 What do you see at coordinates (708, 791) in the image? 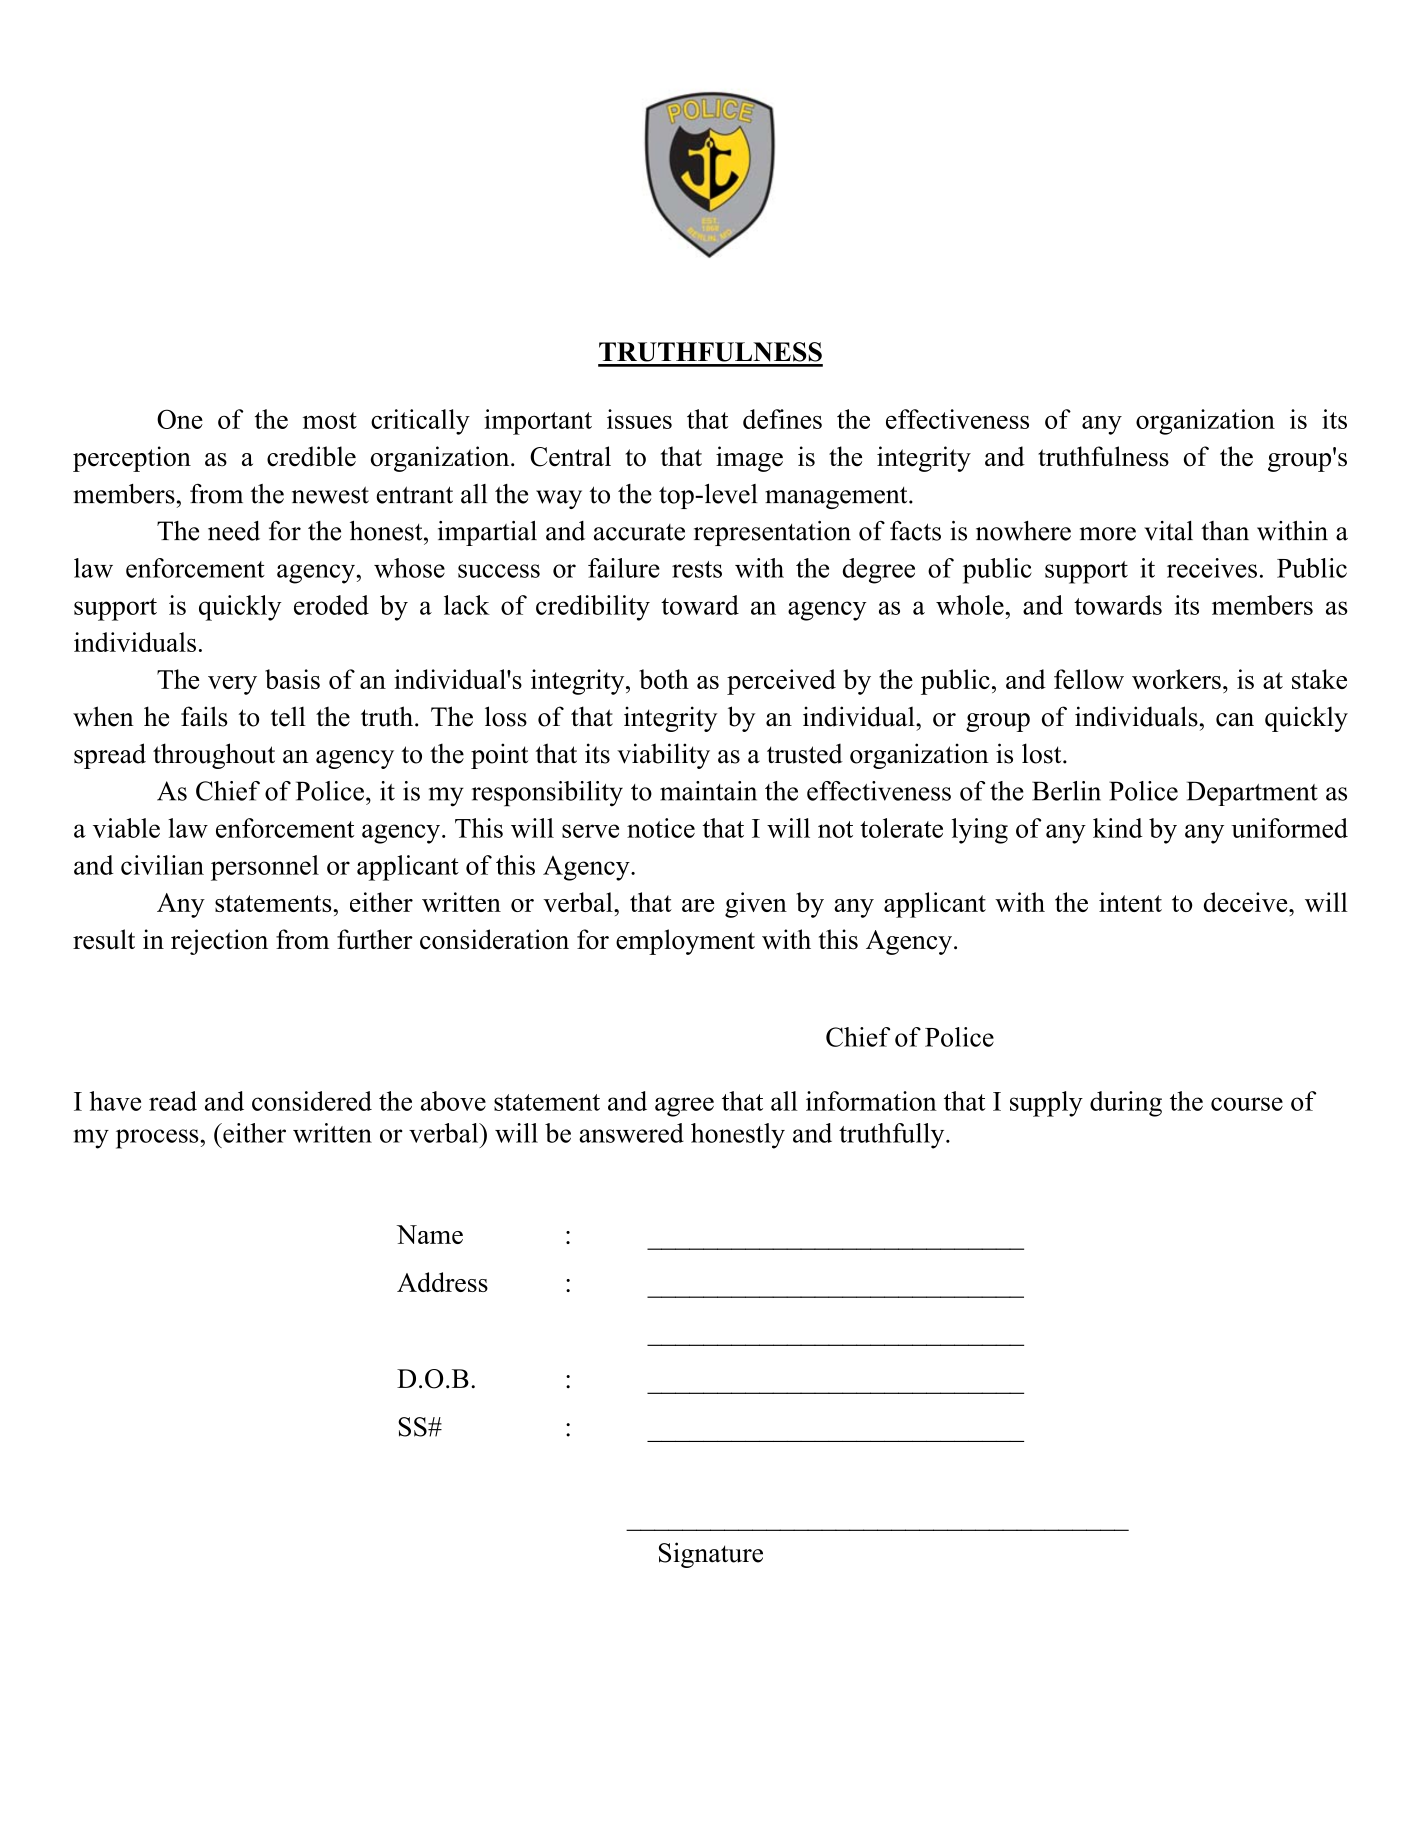
I see `maintain` at bounding box center [708, 791].
